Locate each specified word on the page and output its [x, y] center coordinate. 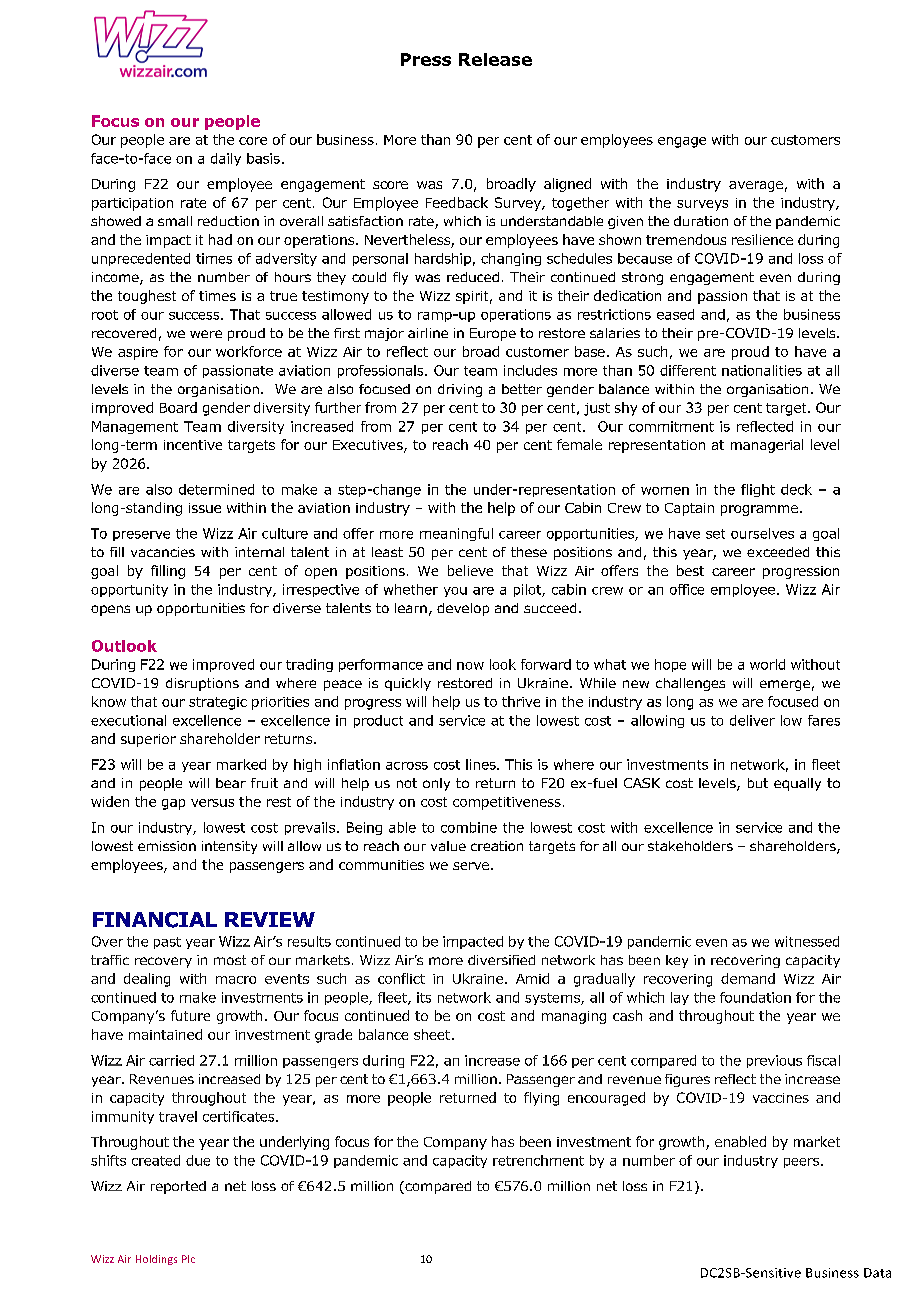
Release [495, 59]
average [756, 186]
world [767, 664]
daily [226, 159]
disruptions [202, 684]
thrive [521, 701]
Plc [188, 1259]
